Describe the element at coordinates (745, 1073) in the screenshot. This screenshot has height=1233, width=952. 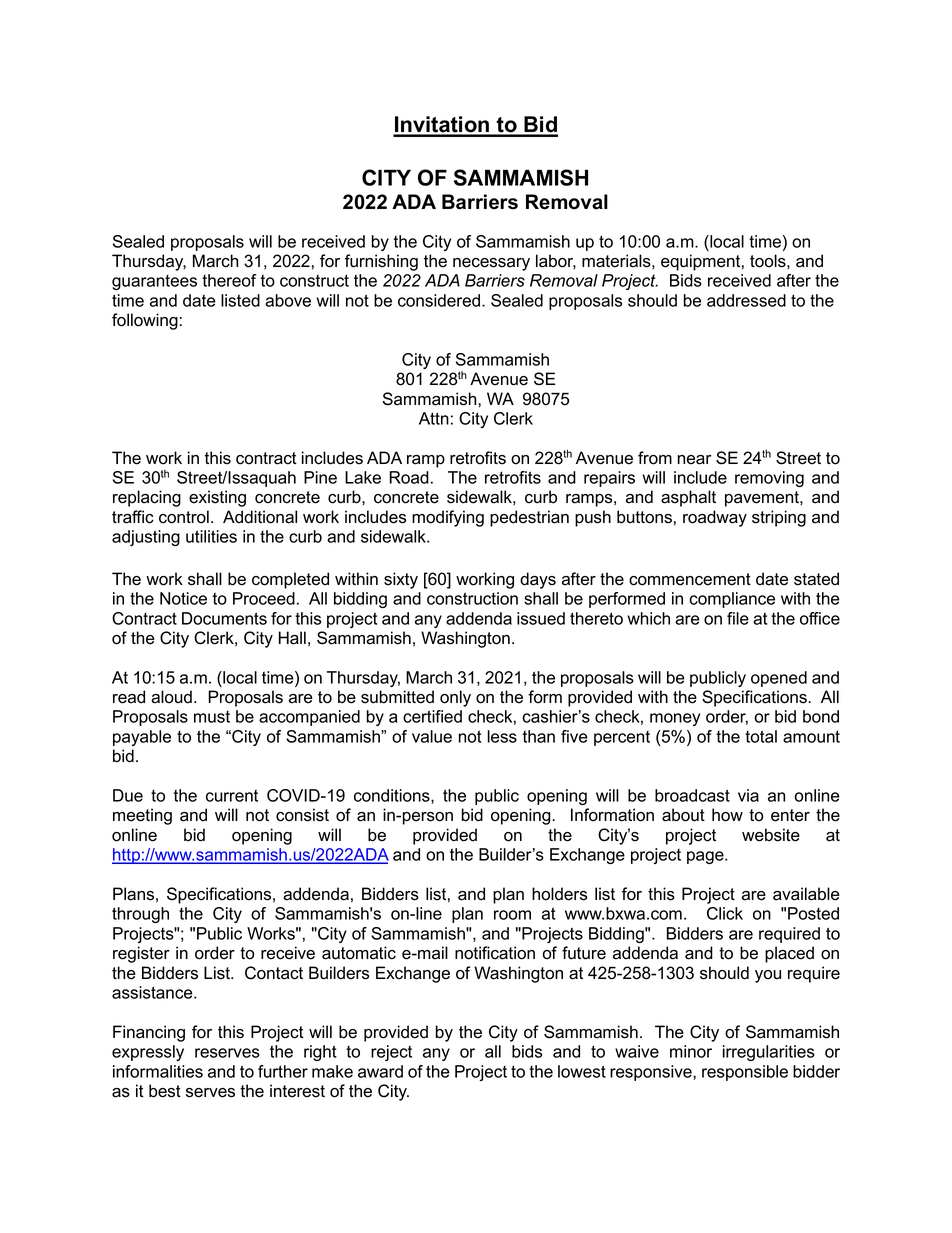
I see `responsible` at that location.
